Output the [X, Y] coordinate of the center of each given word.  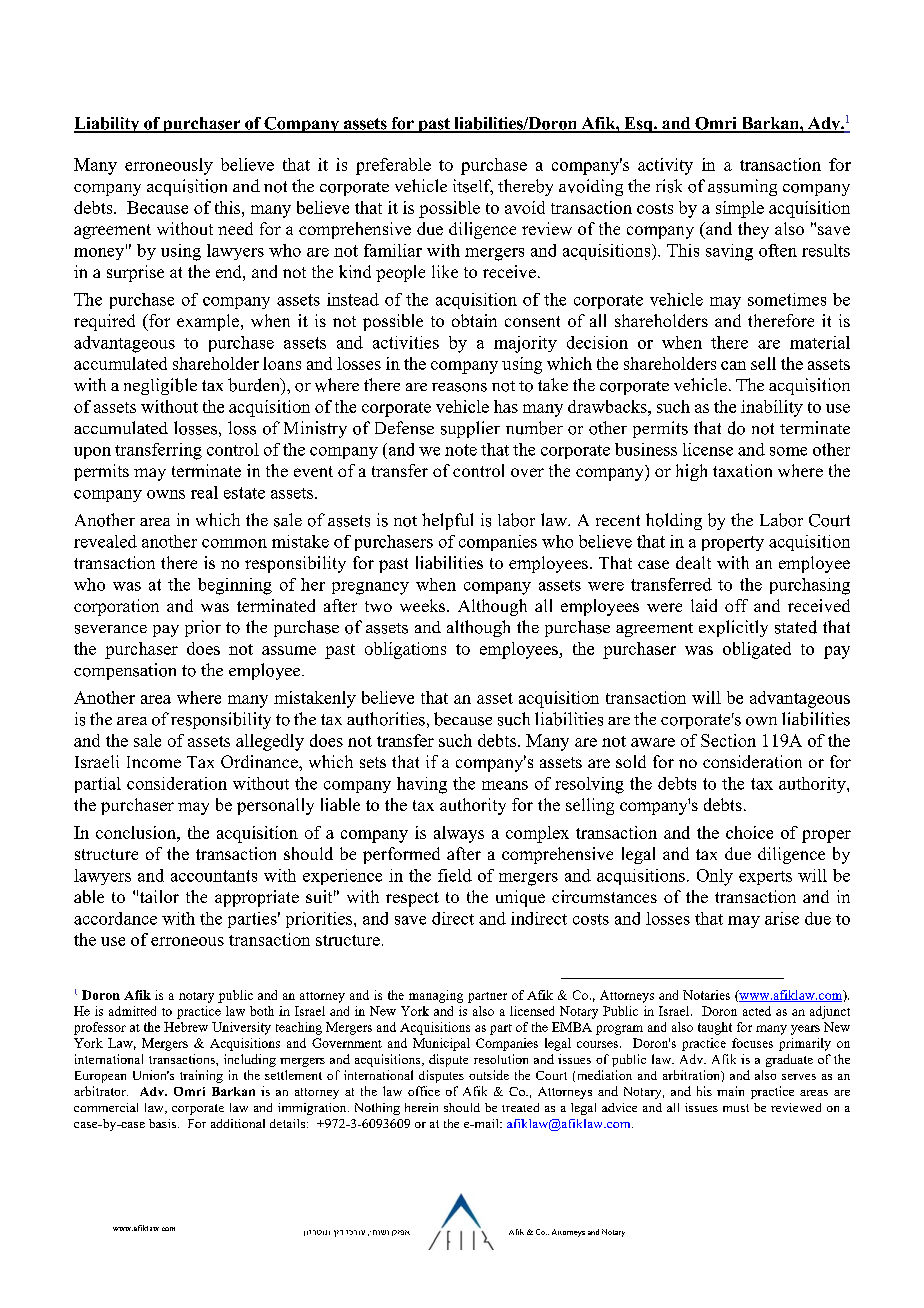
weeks [424, 605]
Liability [108, 125]
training [201, 1076]
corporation [116, 607]
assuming [742, 187]
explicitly [733, 628]
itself [473, 187]
